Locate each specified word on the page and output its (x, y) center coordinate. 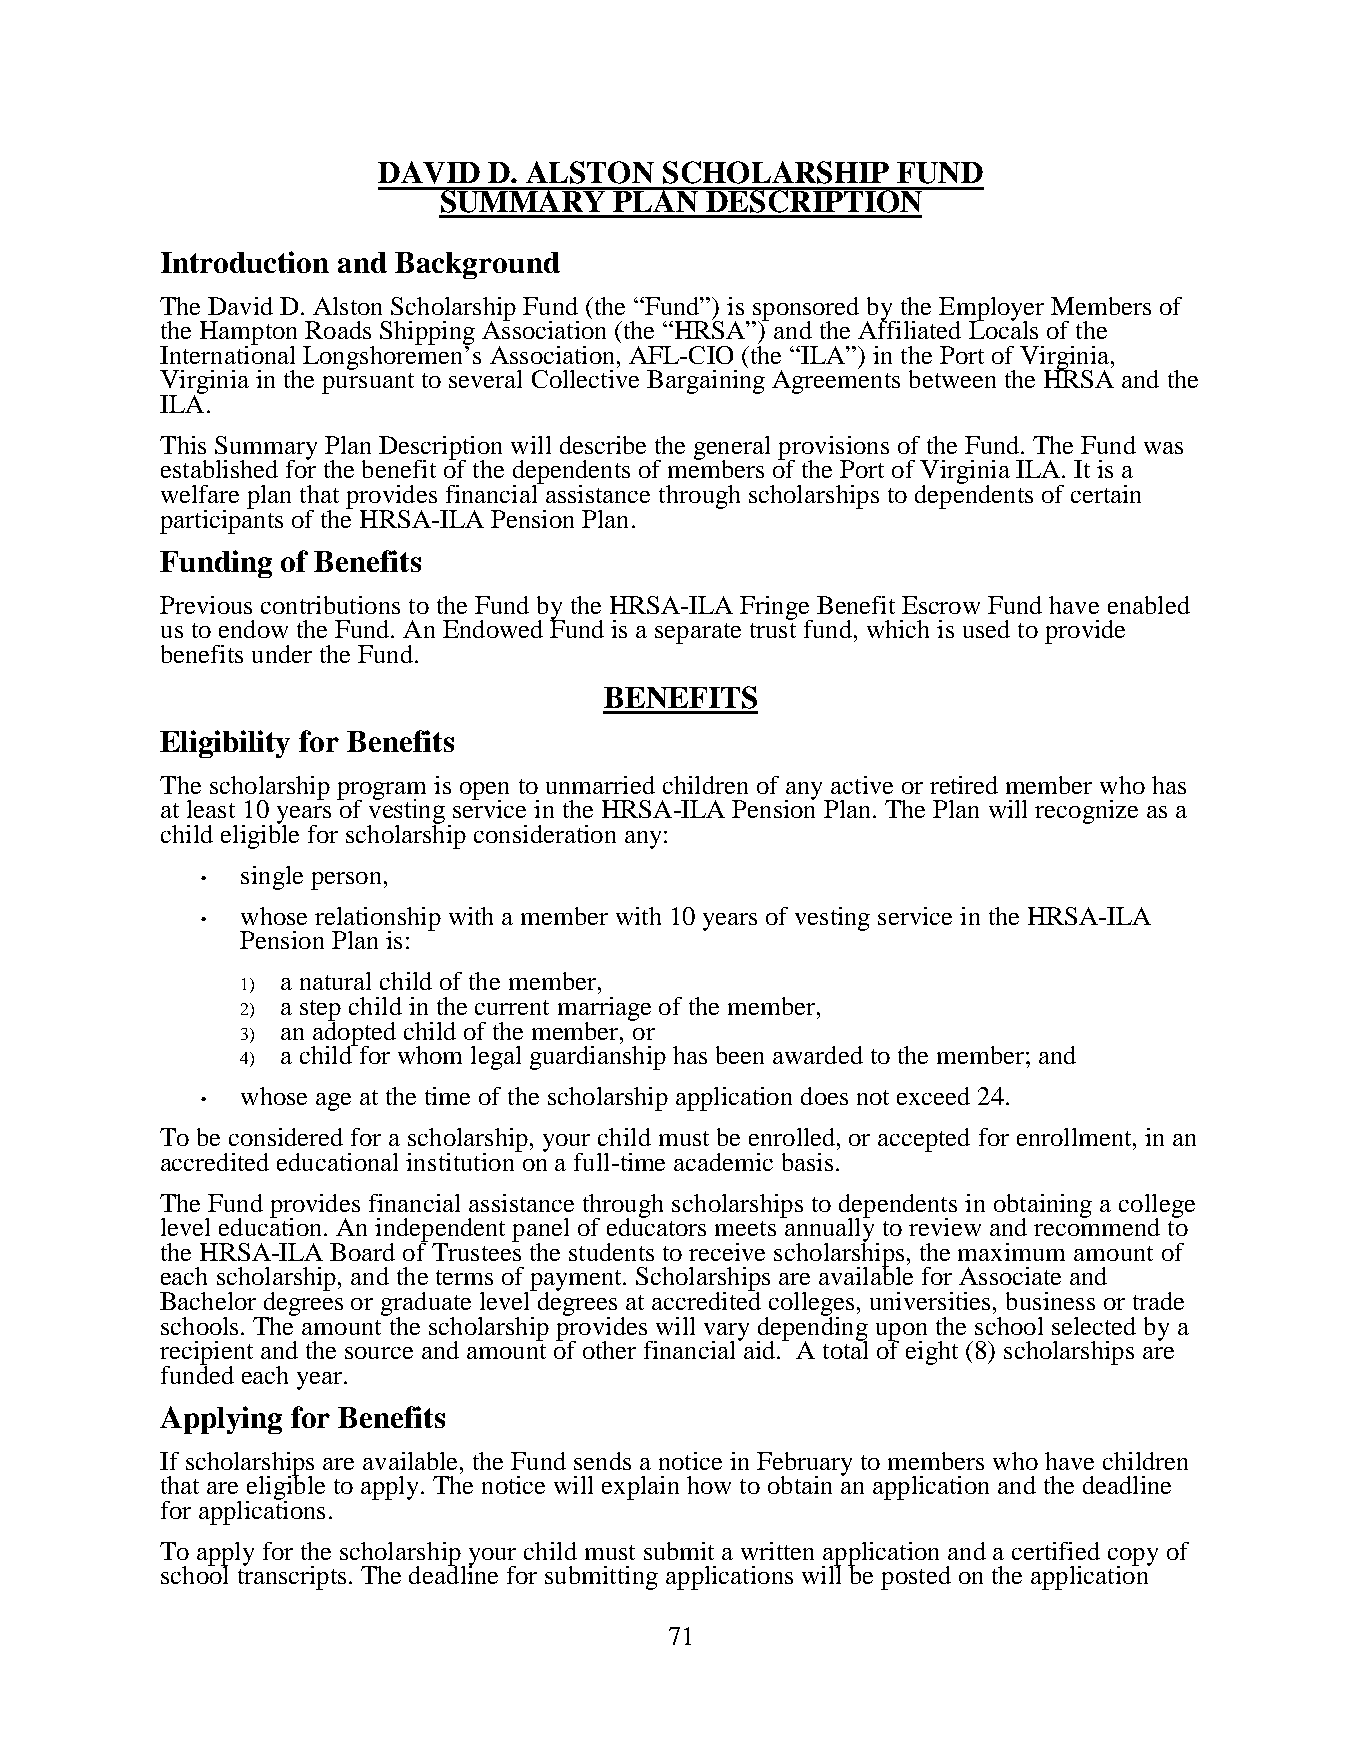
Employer (991, 310)
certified (1056, 1551)
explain (640, 1488)
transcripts (292, 1577)
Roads (338, 330)
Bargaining (706, 382)
